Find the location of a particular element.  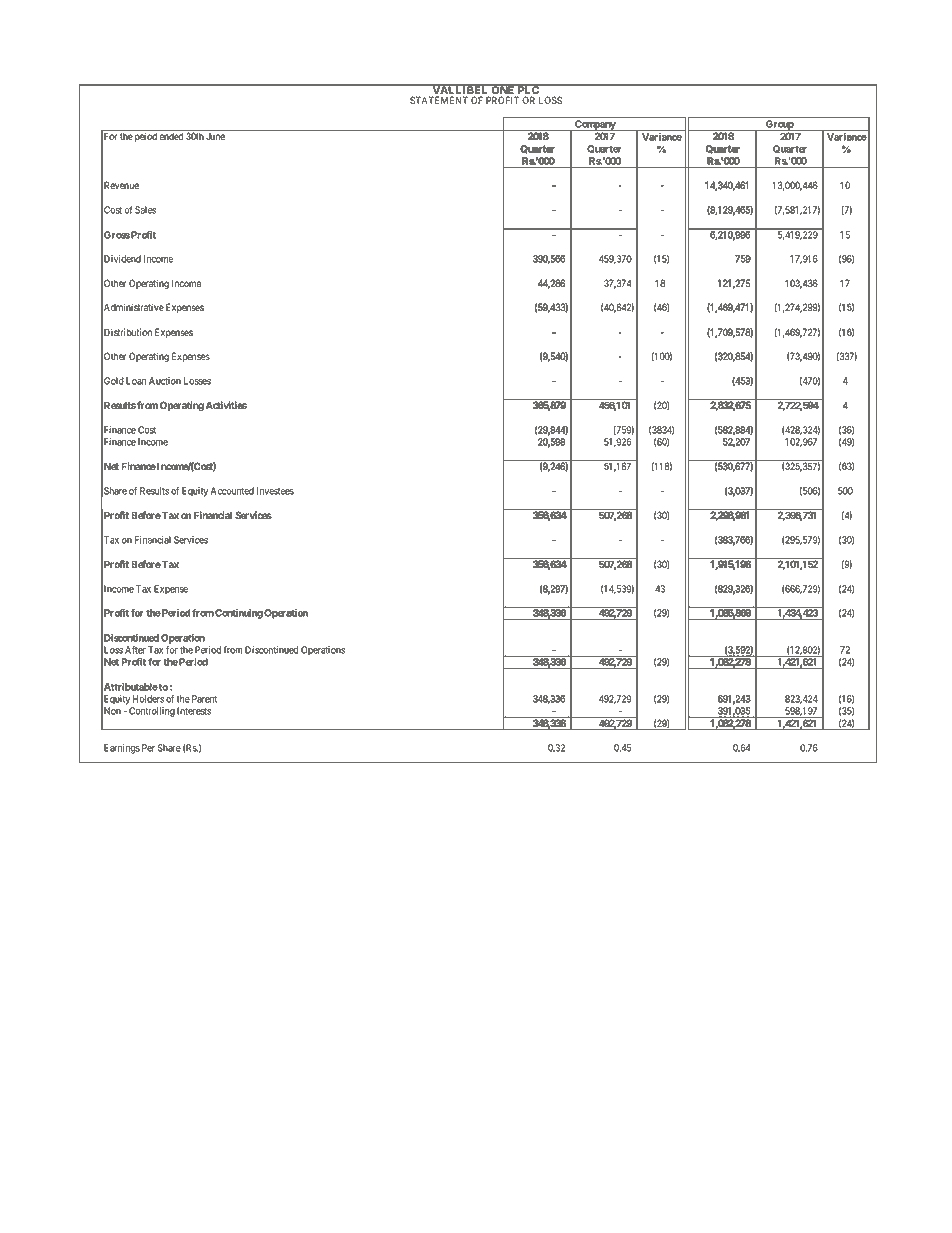

Auction is located at coordinates (165, 381).
